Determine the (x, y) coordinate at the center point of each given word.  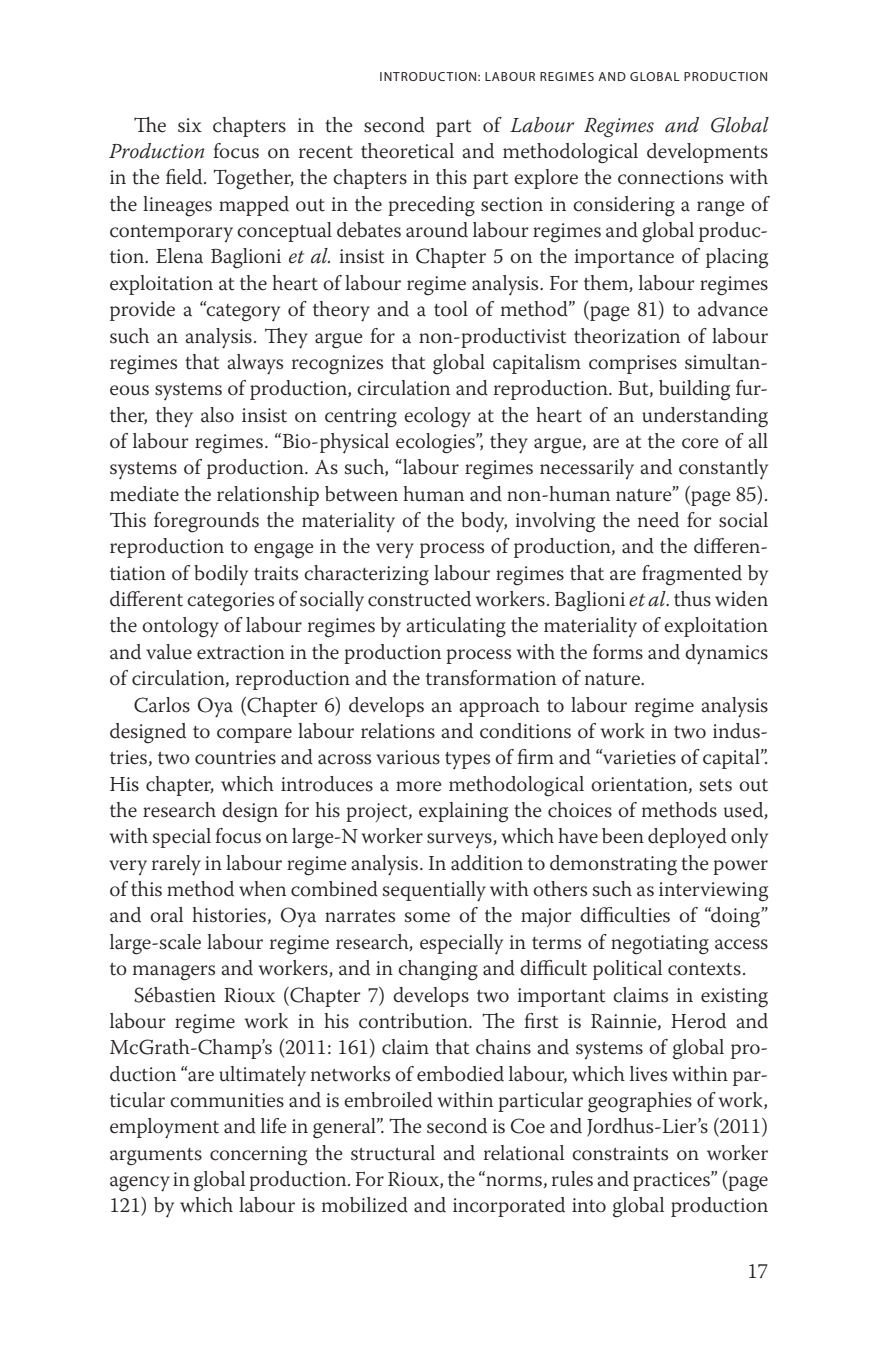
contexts (704, 969)
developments (707, 153)
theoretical (407, 151)
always (255, 364)
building (694, 390)
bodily (221, 575)
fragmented (692, 575)
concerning (258, 1156)
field (185, 177)
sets (716, 785)
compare (254, 735)
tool (451, 309)
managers (174, 973)
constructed (419, 599)
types (467, 761)
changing (438, 970)
